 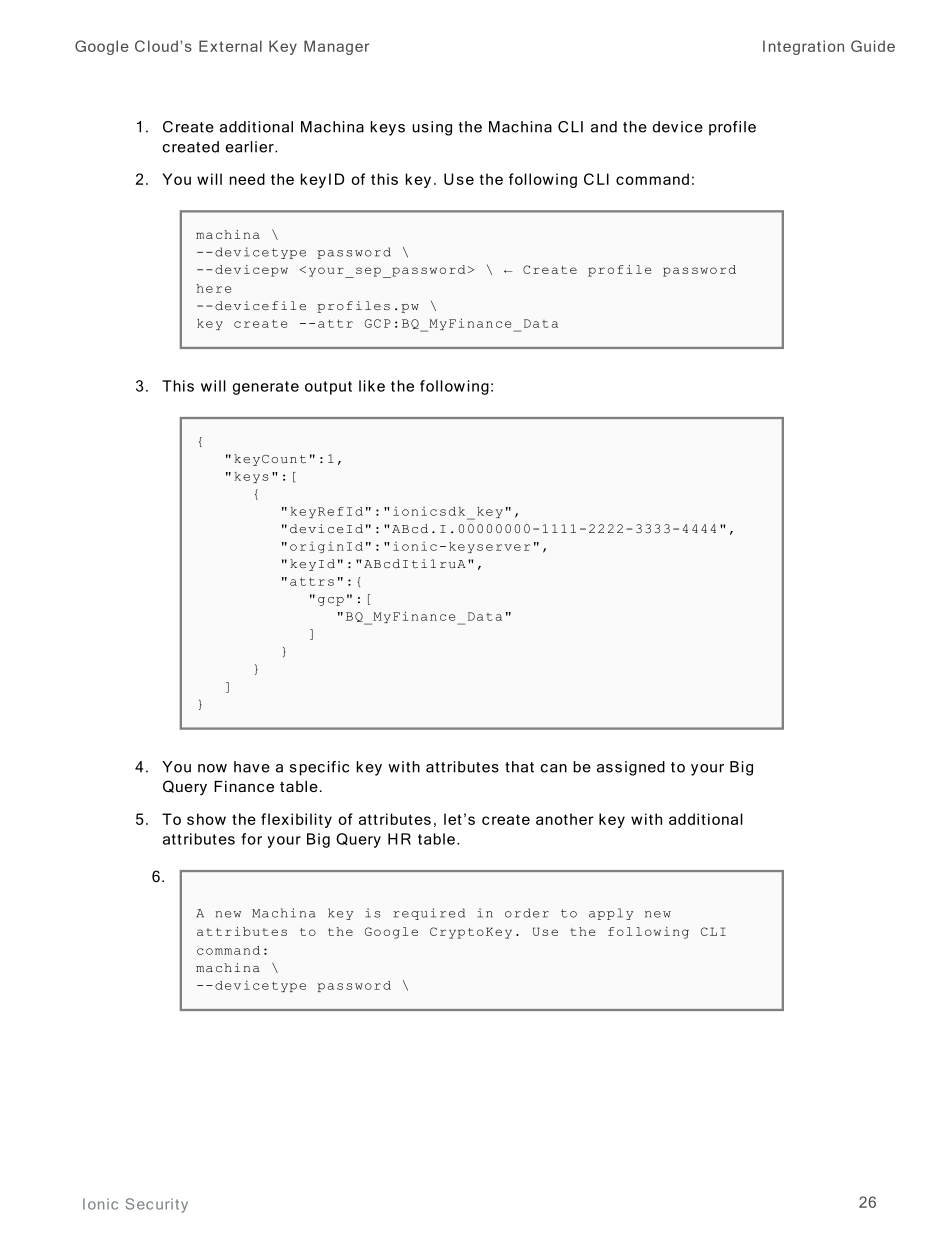 I want to click on Integration, so click(x=803, y=47).
